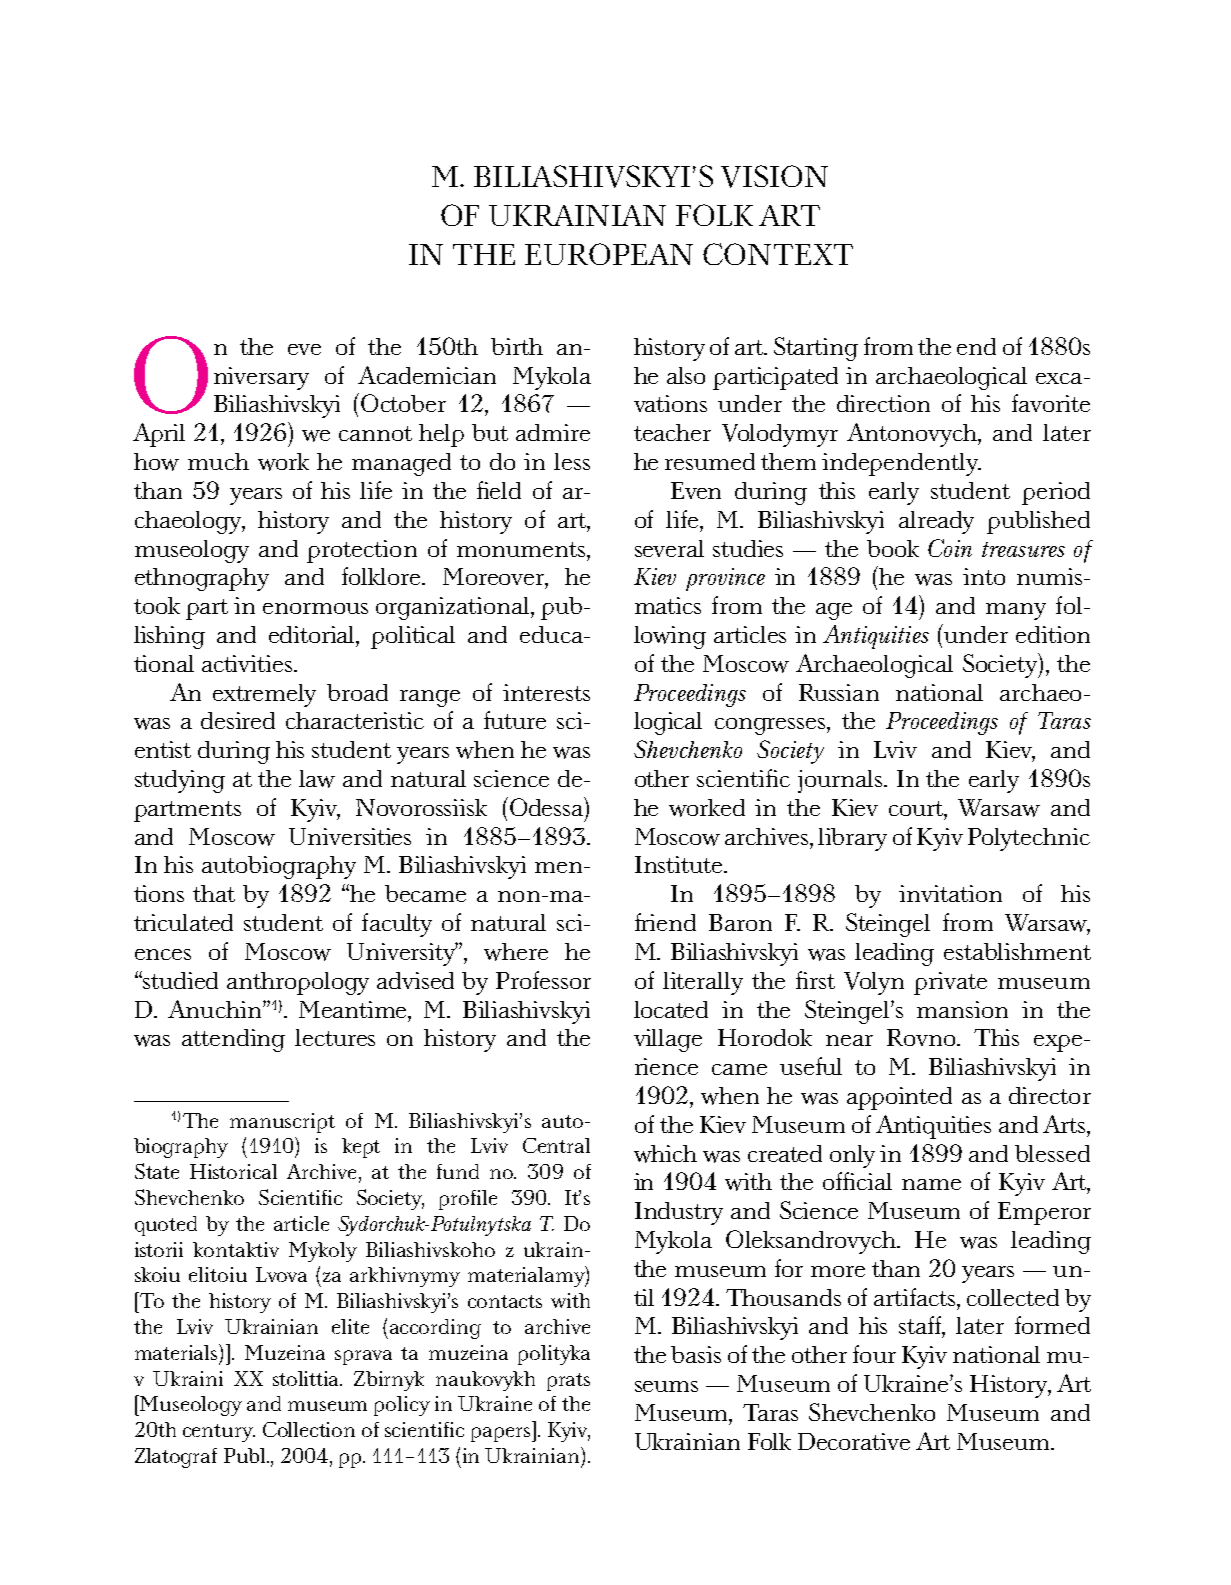  Describe the element at coordinates (317, 779) in the page. I see `law` at that location.
